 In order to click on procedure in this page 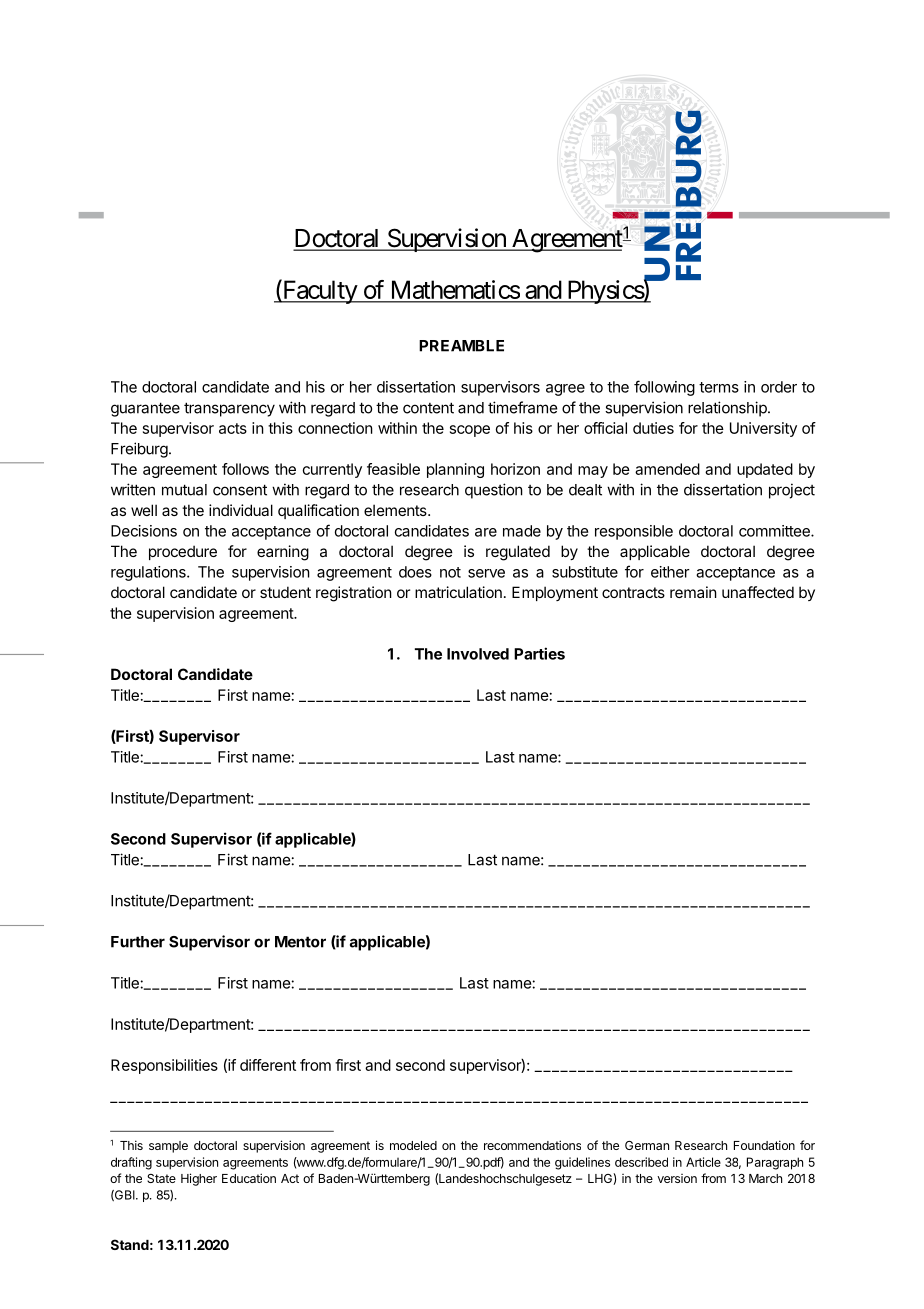, I will do `click(183, 552)`.
